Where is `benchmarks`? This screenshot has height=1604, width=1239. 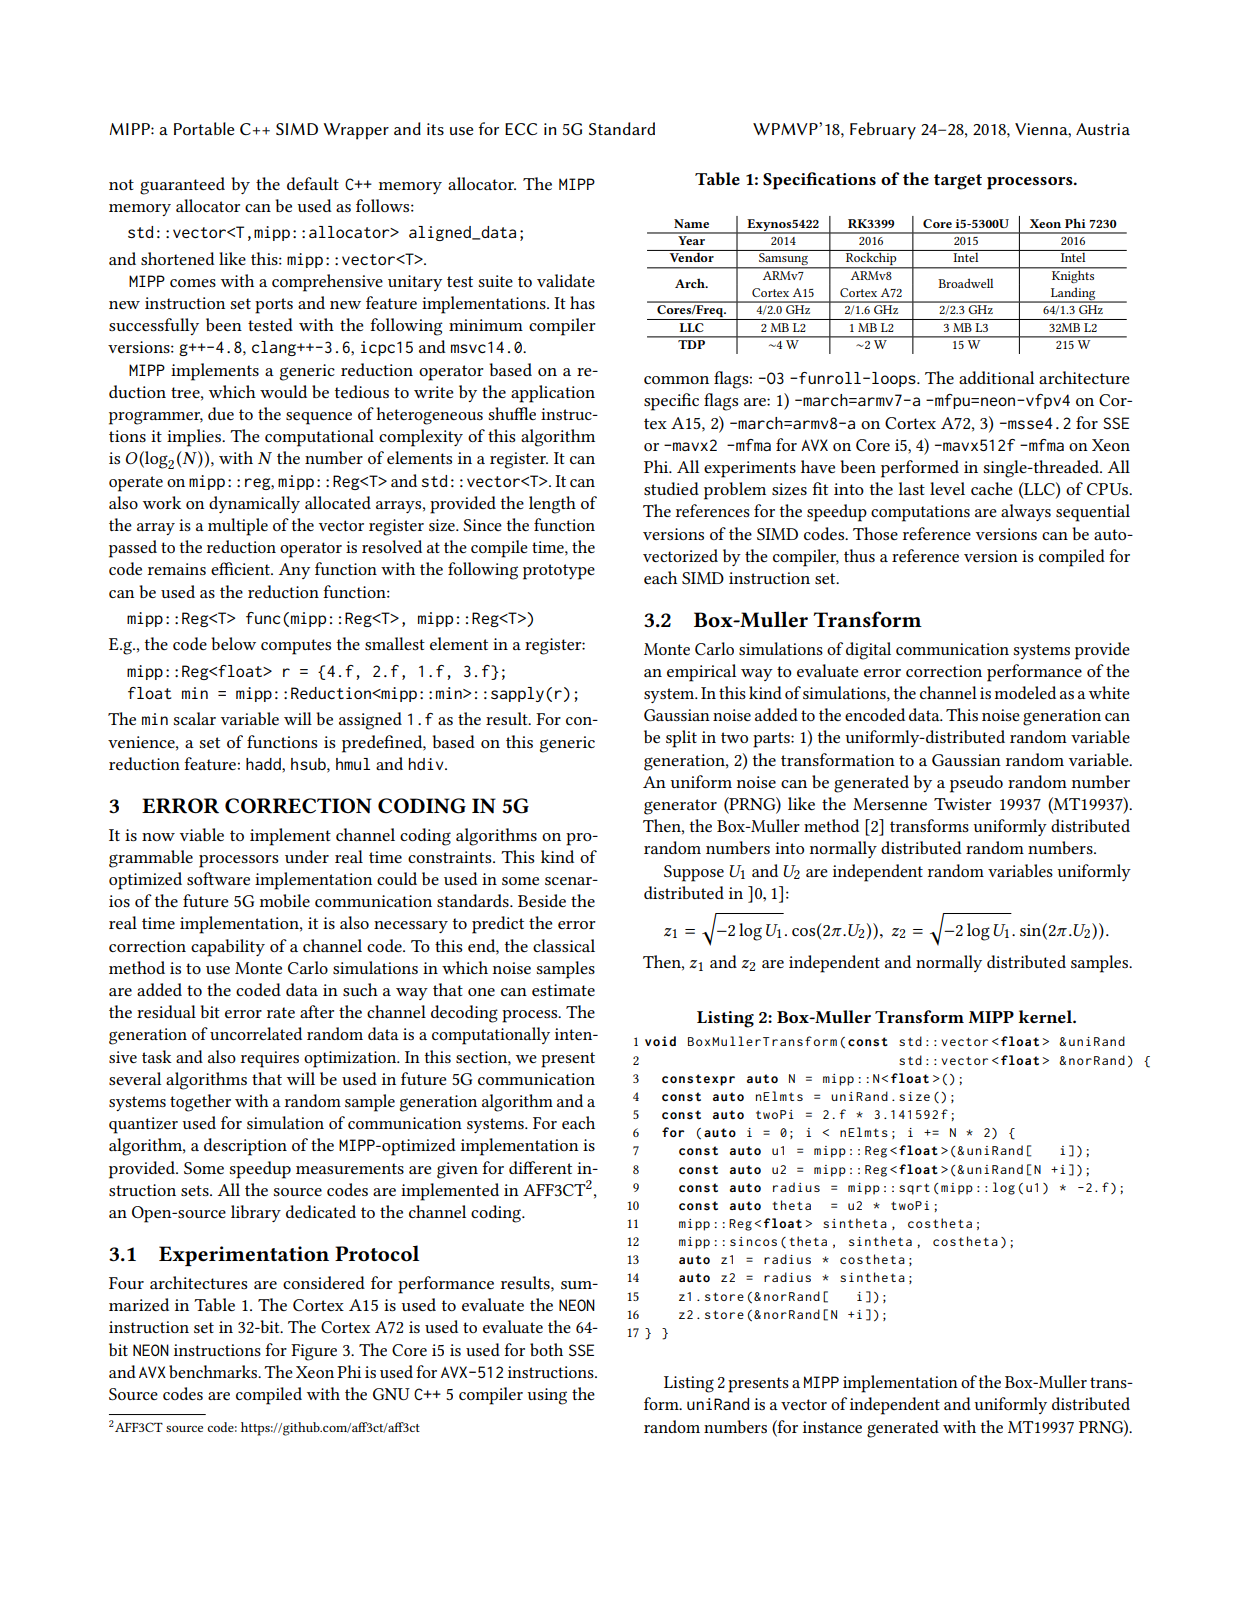
benchmarks is located at coordinates (214, 1371).
